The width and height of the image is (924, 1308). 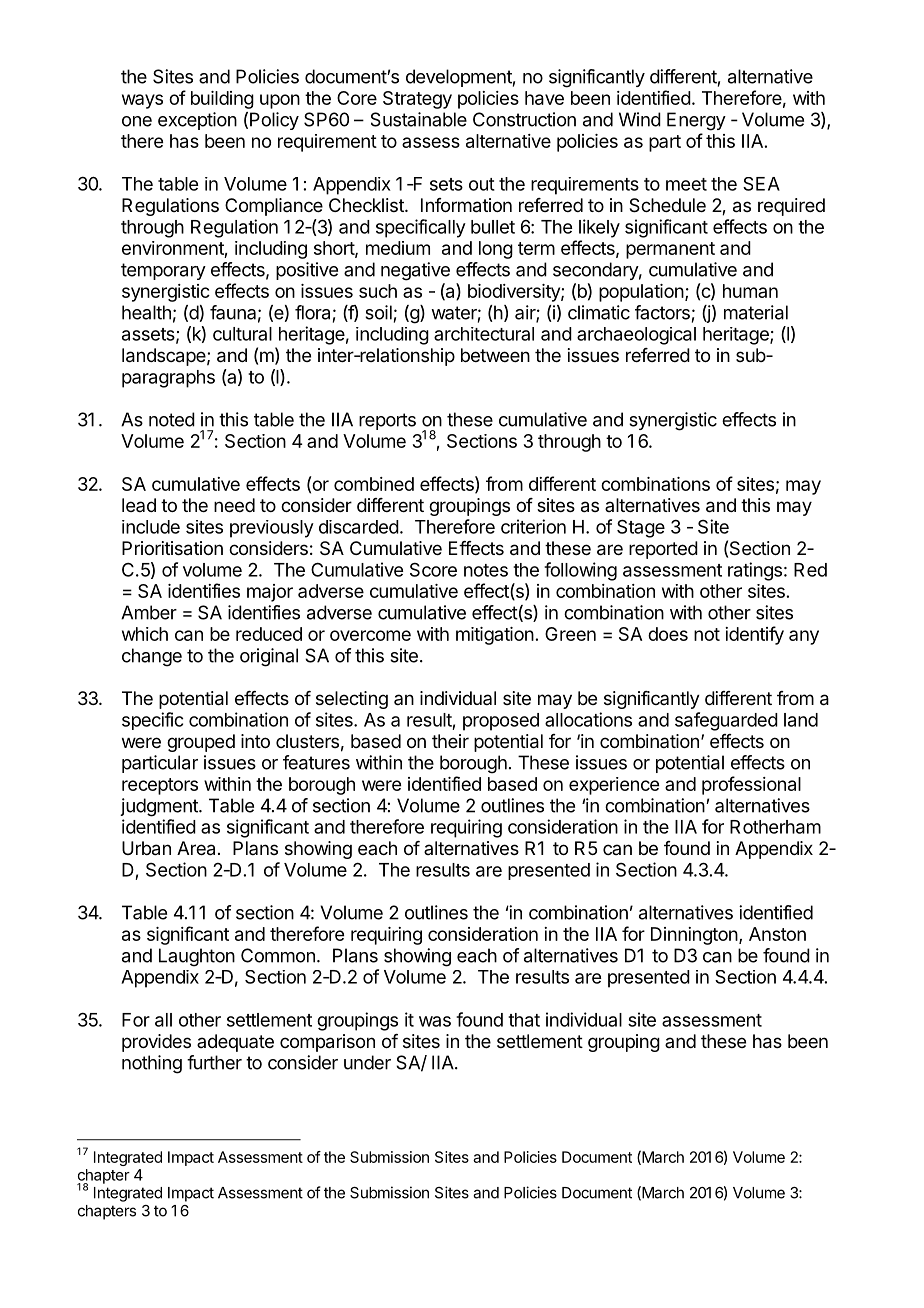 I want to click on adequate, so click(x=235, y=1043).
